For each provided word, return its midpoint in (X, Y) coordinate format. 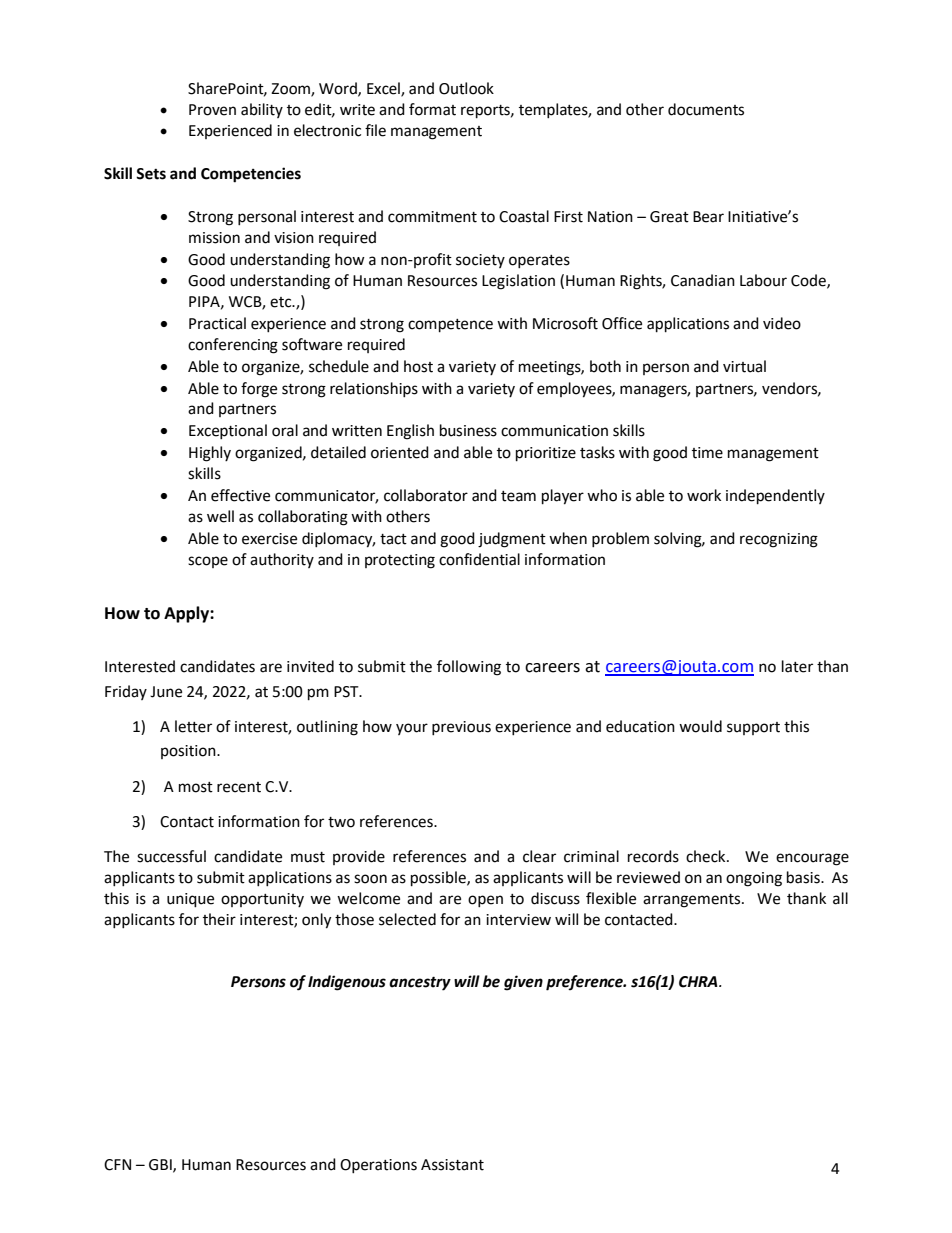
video (782, 323)
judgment (512, 540)
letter (193, 726)
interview (518, 920)
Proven (212, 110)
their (219, 919)
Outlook (466, 88)
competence (450, 326)
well (220, 516)
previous (461, 728)
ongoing (754, 879)
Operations (378, 1166)
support (753, 728)
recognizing (779, 540)
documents (706, 109)
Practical (217, 323)
